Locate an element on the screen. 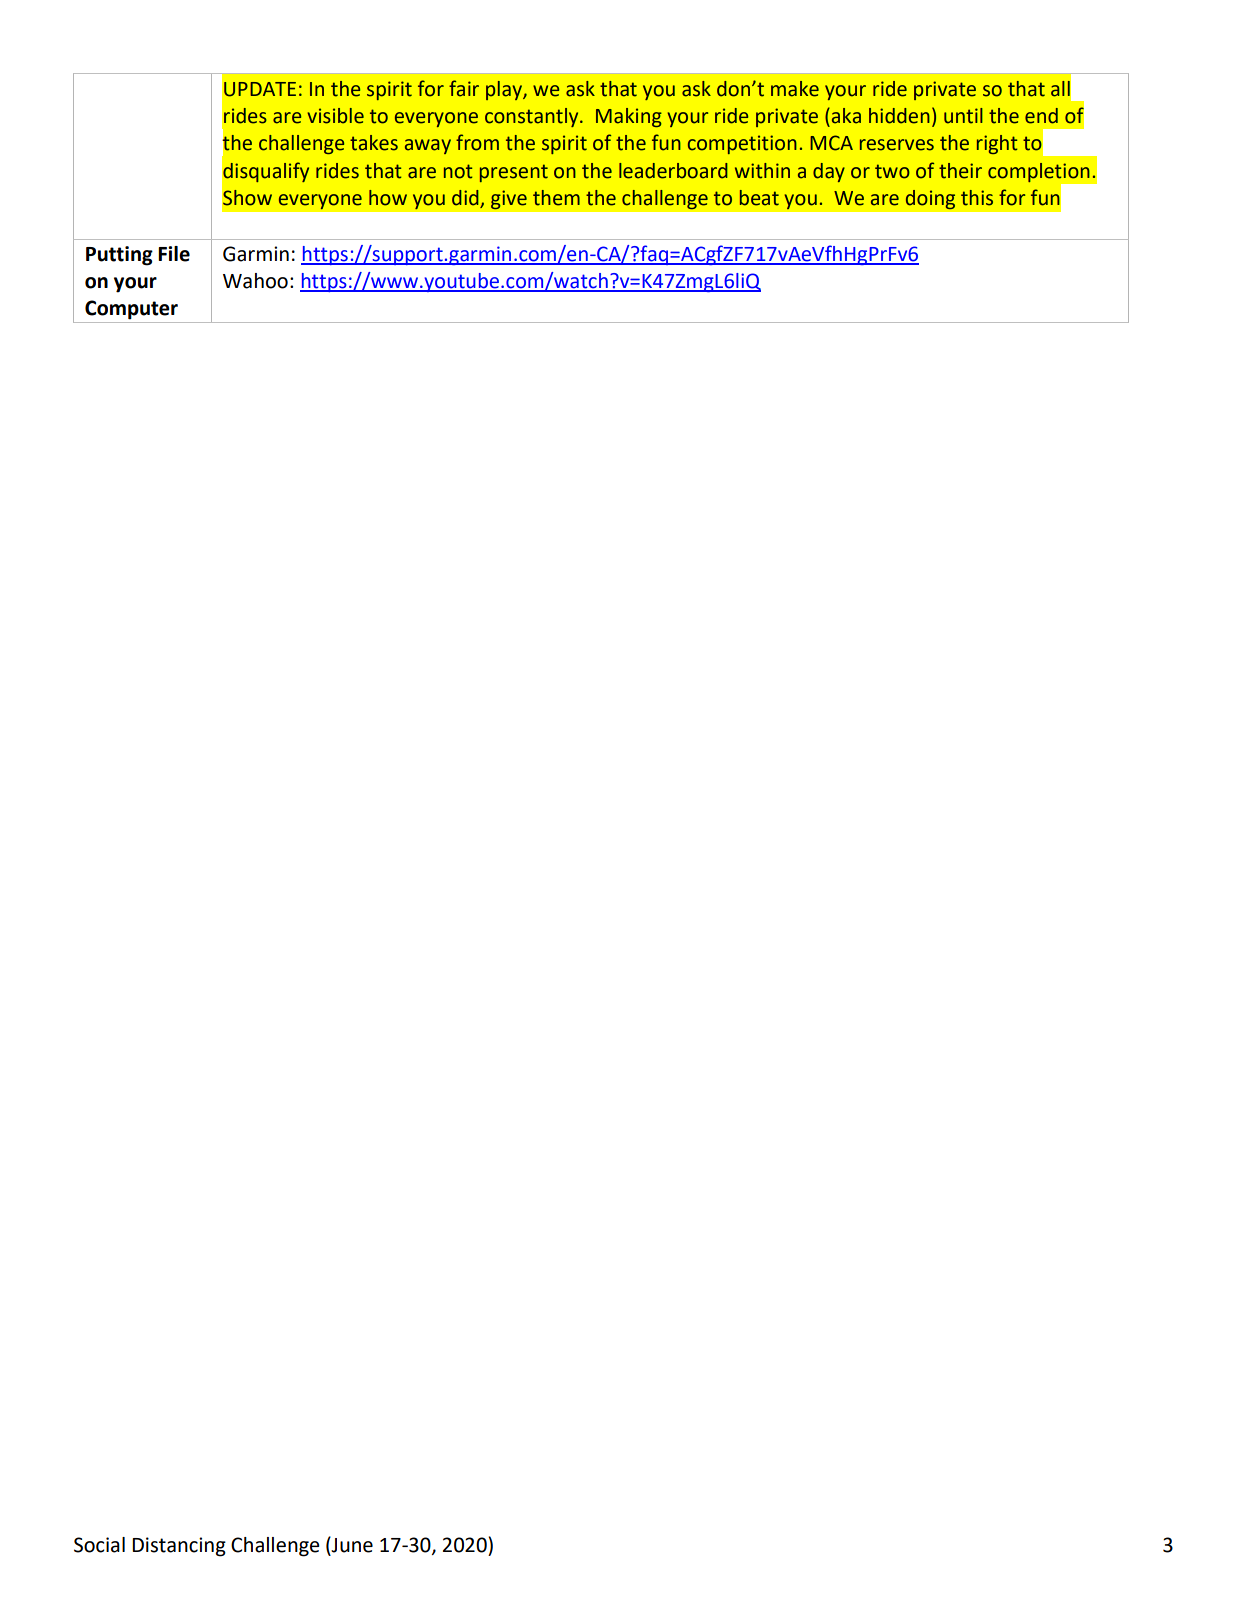 The image size is (1247, 1613). Social is located at coordinates (99, 1545).
